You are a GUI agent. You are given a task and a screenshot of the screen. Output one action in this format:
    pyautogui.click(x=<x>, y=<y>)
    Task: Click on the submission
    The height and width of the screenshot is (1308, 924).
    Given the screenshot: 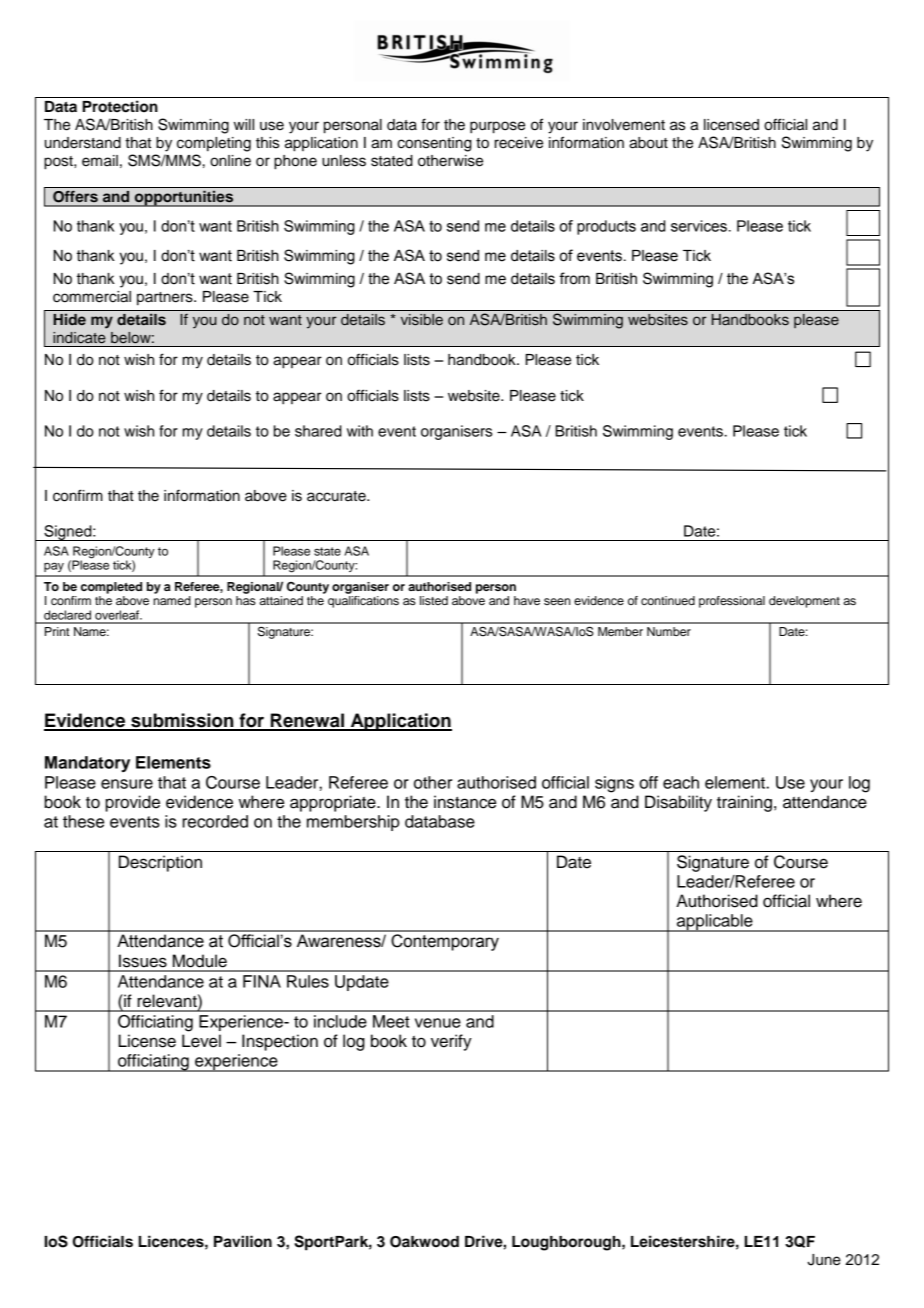 What is the action you would take?
    pyautogui.click(x=182, y=721)
